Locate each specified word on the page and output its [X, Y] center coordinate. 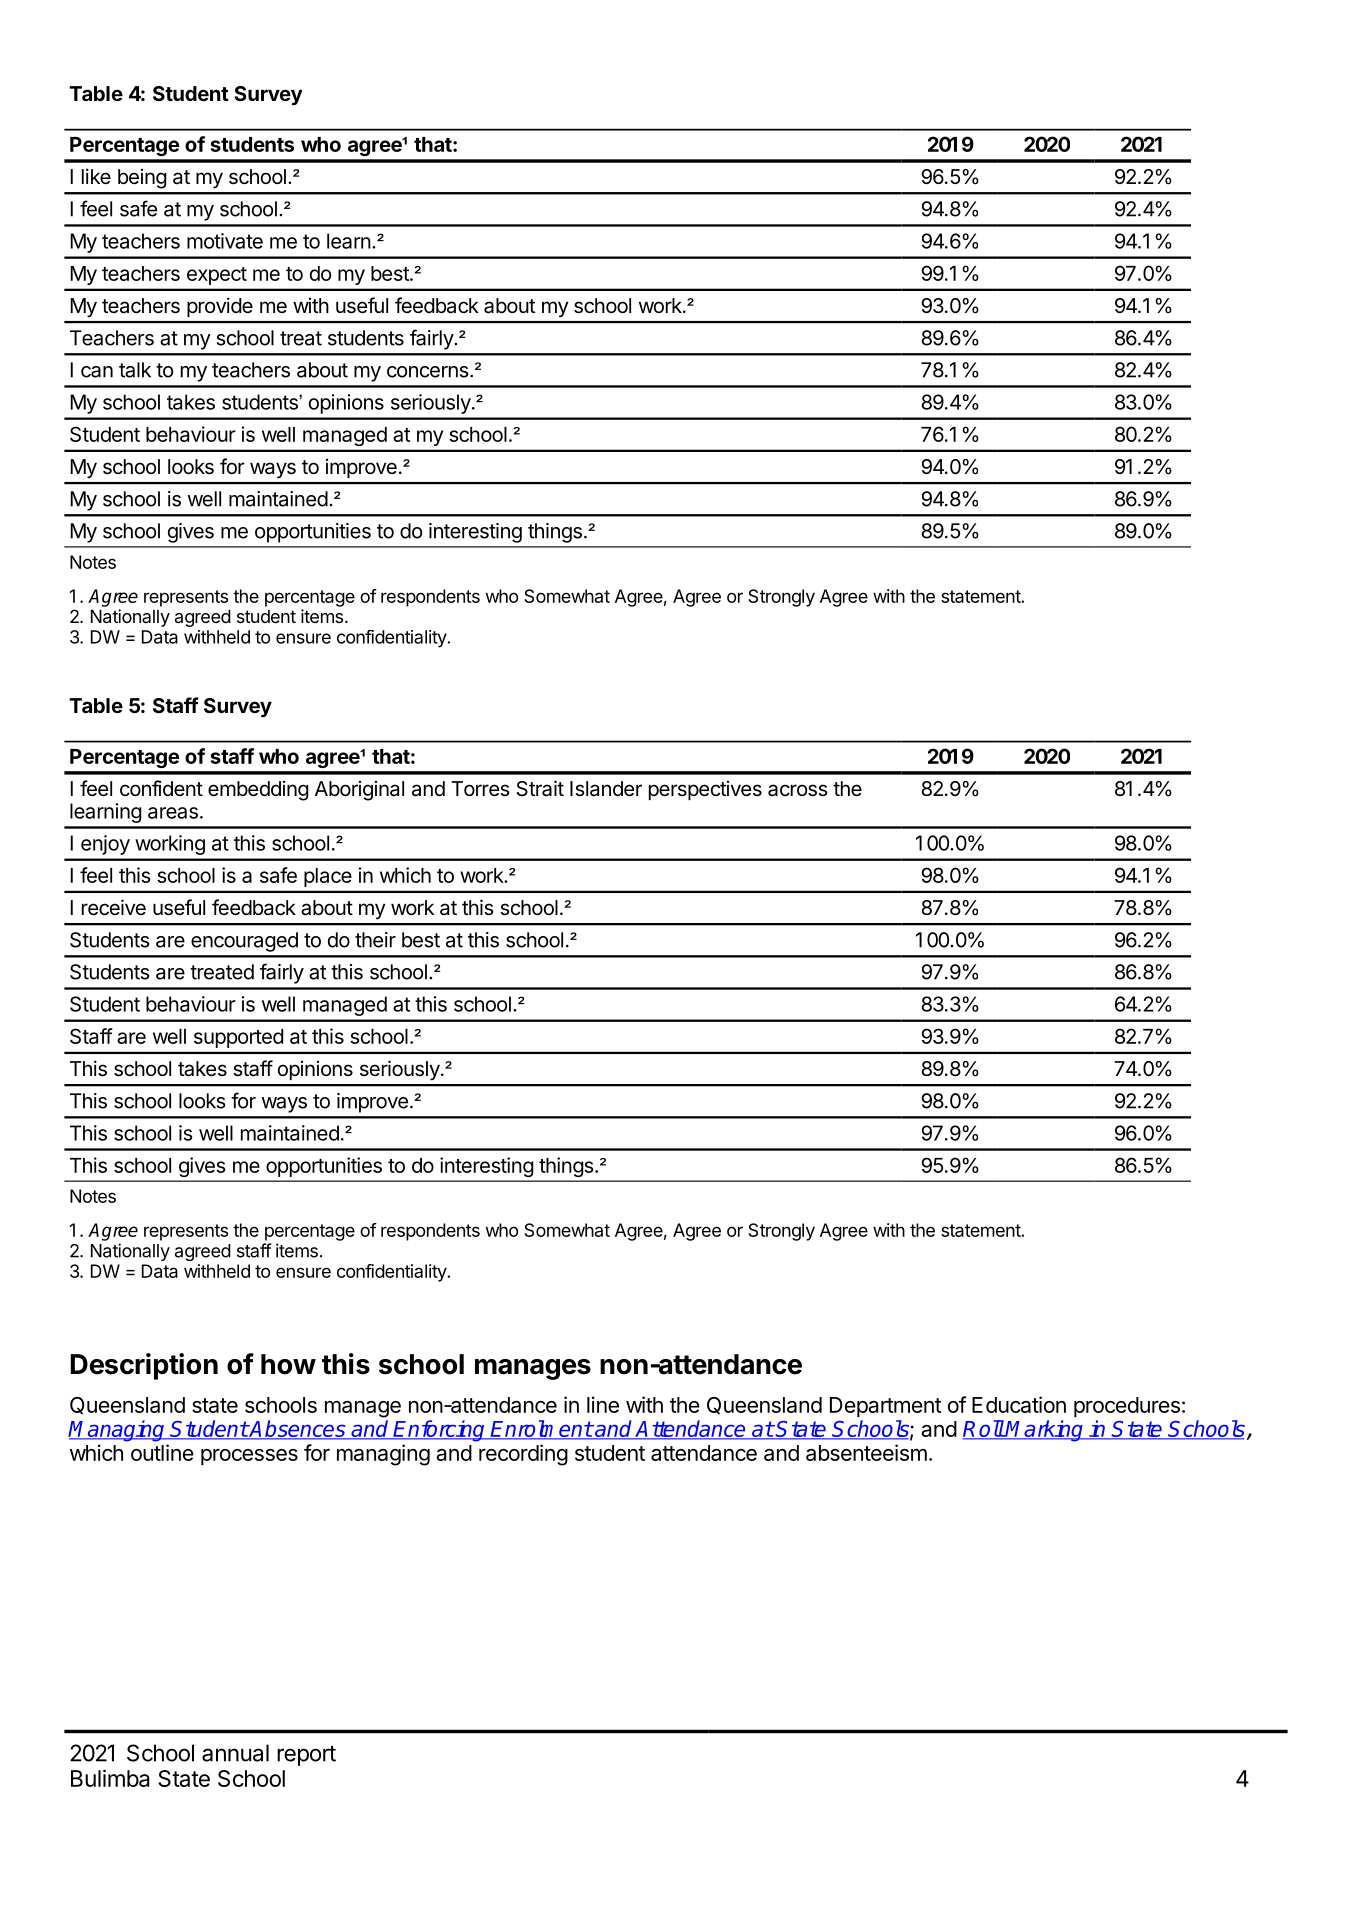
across [798, 790]
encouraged [244, 942]
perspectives [705, 790]
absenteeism [866, 1452]
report [306, 1756]
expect [217, 276]
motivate [225, 241]
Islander [606, 789]
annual [235, 1753]
